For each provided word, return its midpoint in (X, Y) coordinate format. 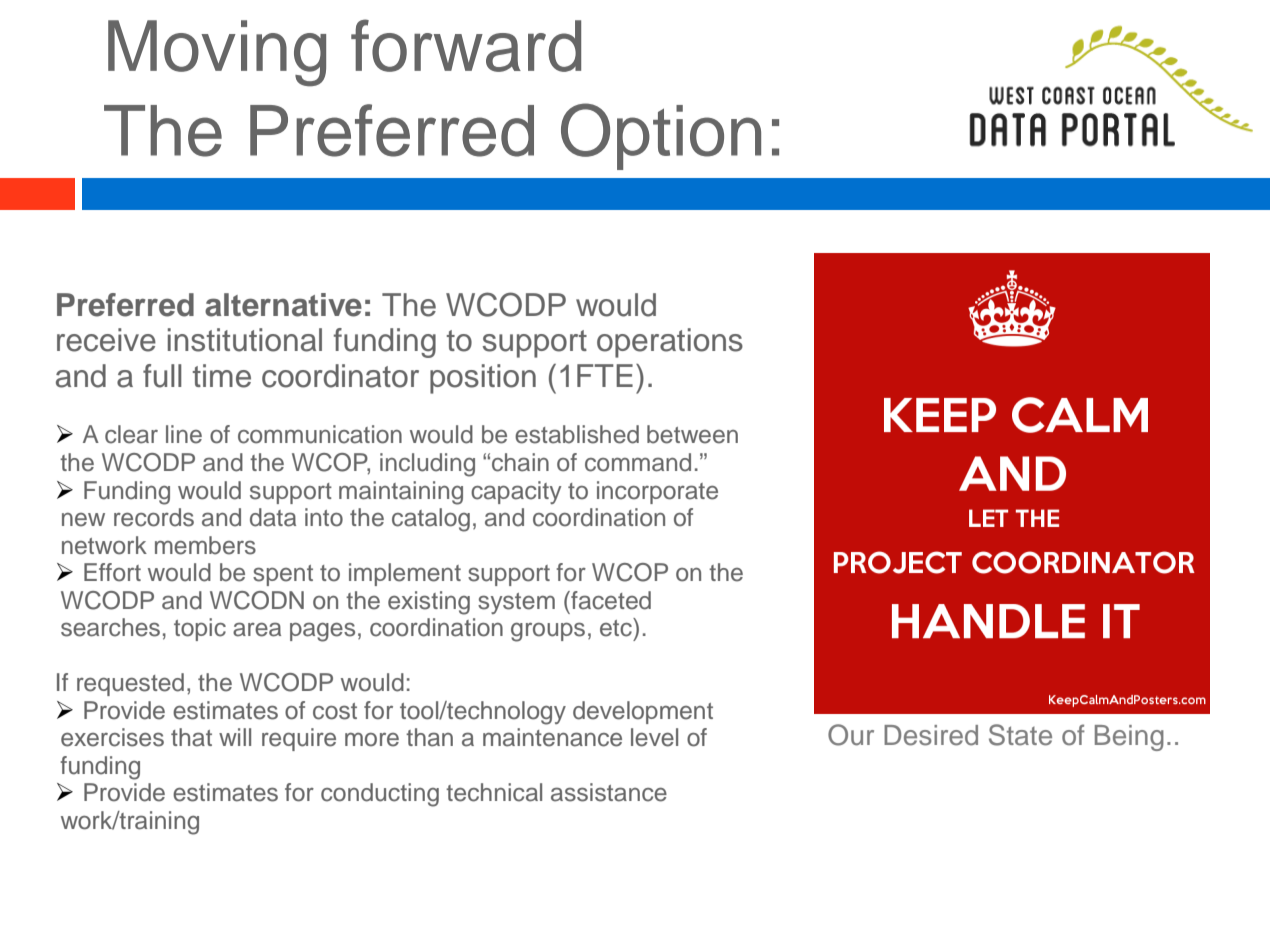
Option (661, 136)
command (638, 462)
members (205, 545)
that (191, 737)
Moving (217, 53)
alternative (283, 305)
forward (466, 45)
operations (670, 343)
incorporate (657, 492)
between (692, 434)
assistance (609, 792)
